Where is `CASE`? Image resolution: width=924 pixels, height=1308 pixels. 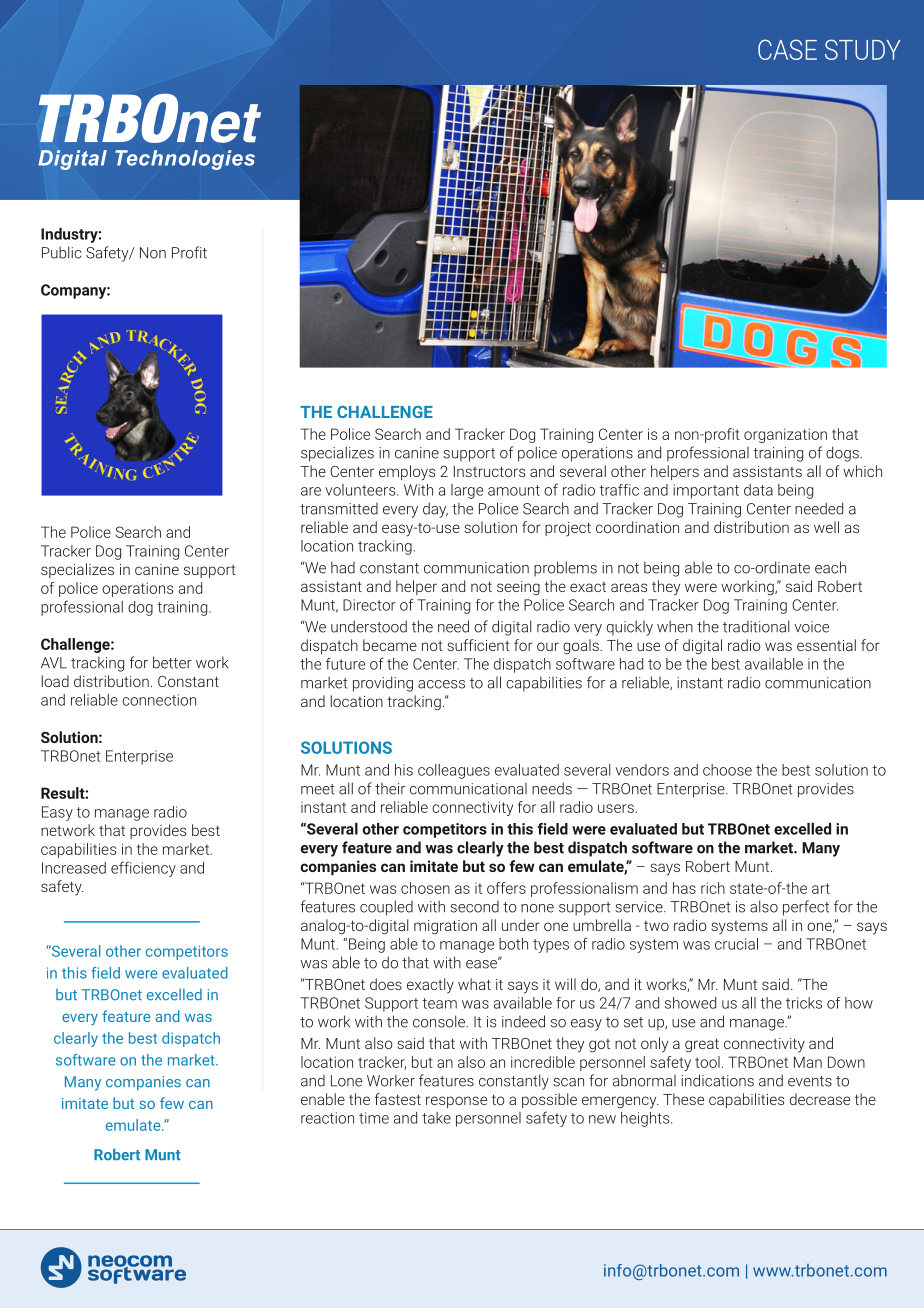
CASE is located at coordinates (787, 49).
